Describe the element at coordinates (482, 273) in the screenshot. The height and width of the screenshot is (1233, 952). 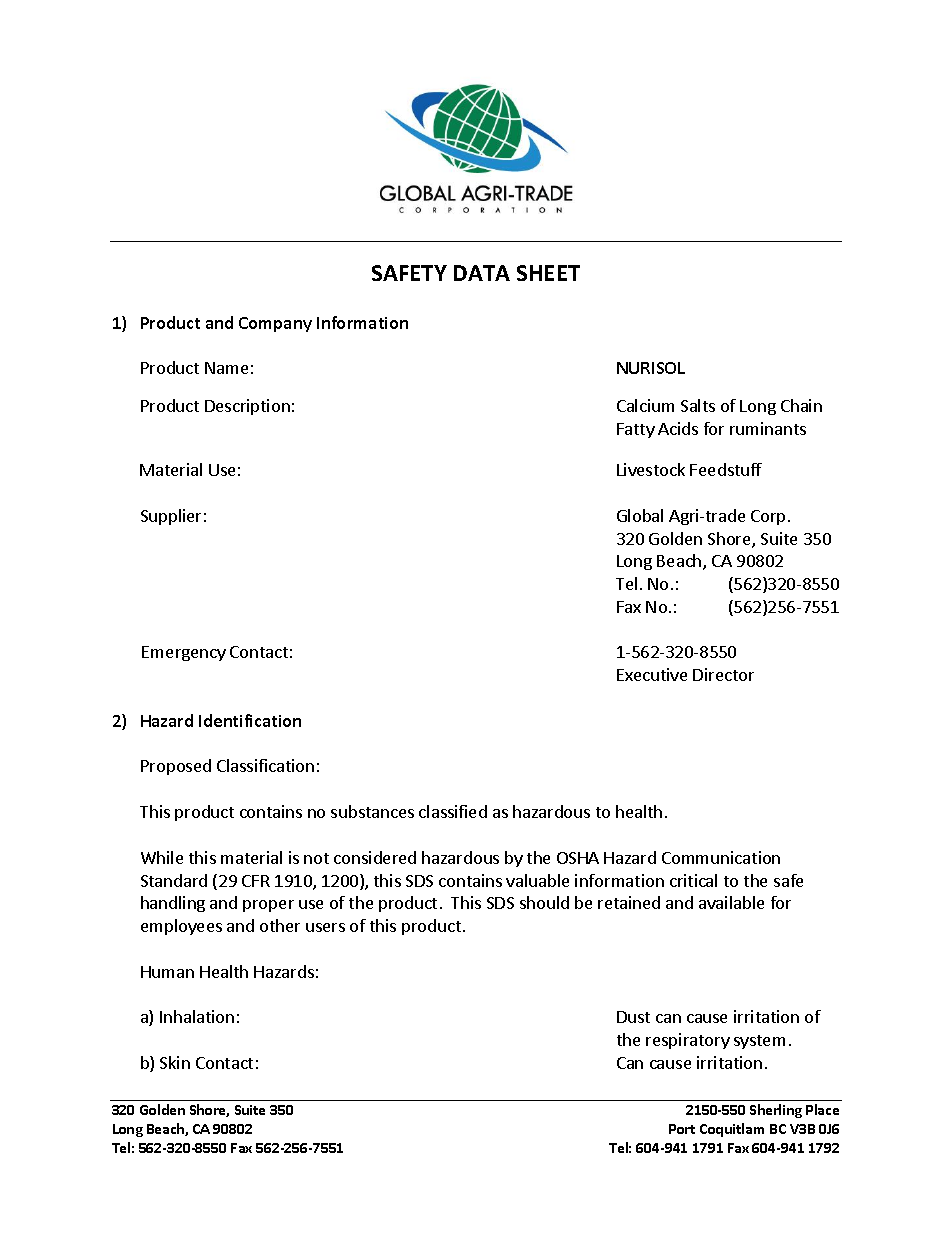
I see `DATA` at that location.
